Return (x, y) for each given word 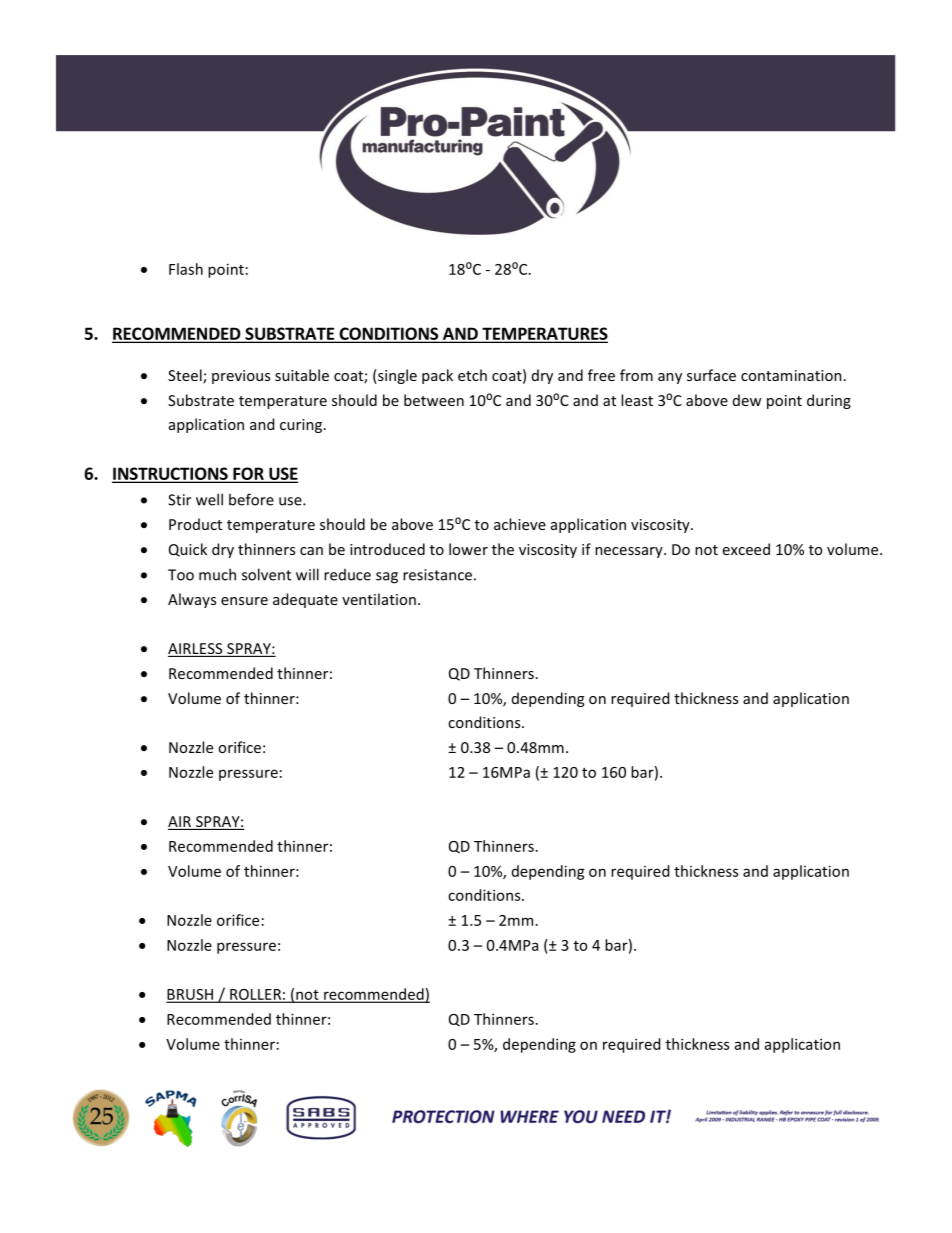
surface (711, 375)
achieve (520, 524)
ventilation (379, 599)
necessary (630, 552)
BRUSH (191, 995)
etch (472, 375)
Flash (186, 269)
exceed (746, 549)
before (251, 499)
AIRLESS (196, 650)
